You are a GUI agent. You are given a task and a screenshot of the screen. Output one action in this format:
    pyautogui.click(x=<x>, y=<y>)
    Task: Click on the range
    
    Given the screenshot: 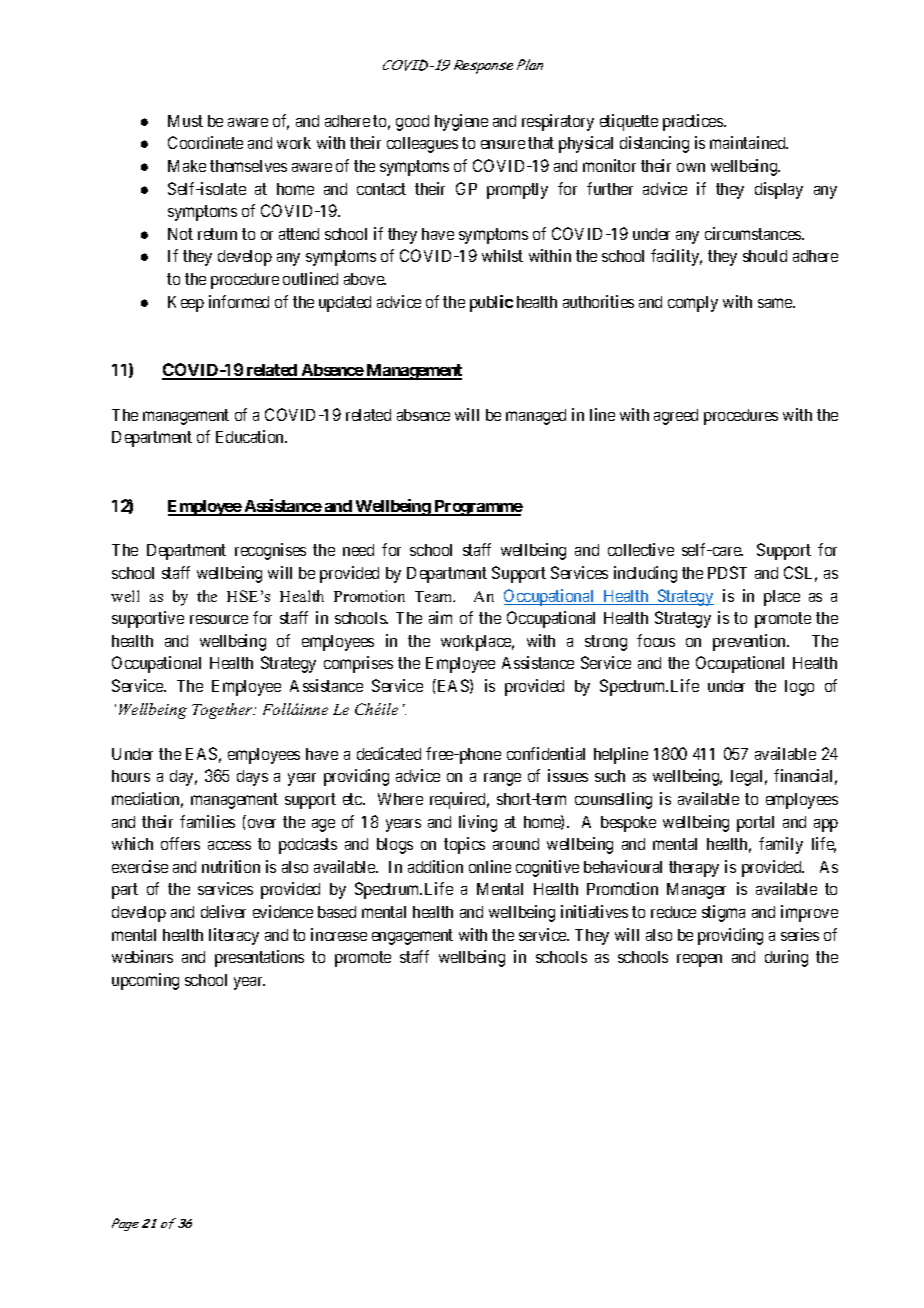 What is the action you would take?
    pyautogui.click(x=502, y=779)
